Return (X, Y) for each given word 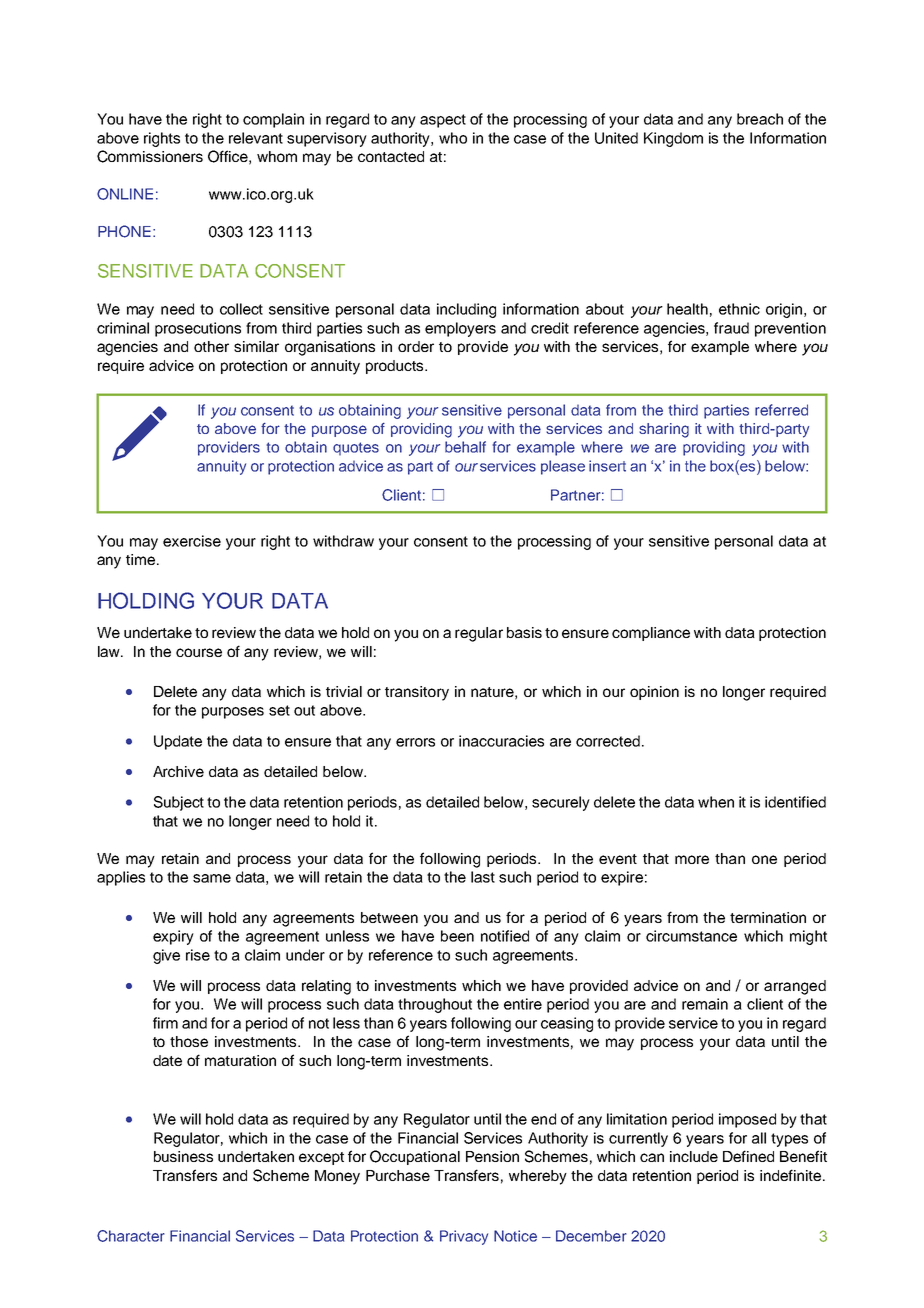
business (183, 1156)
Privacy (464, 1237)
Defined (748, 1156)
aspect (443, 121)
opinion (654, 693)
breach (760, 119)
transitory (417, 693)
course (199, 652)
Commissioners (150, 156)
